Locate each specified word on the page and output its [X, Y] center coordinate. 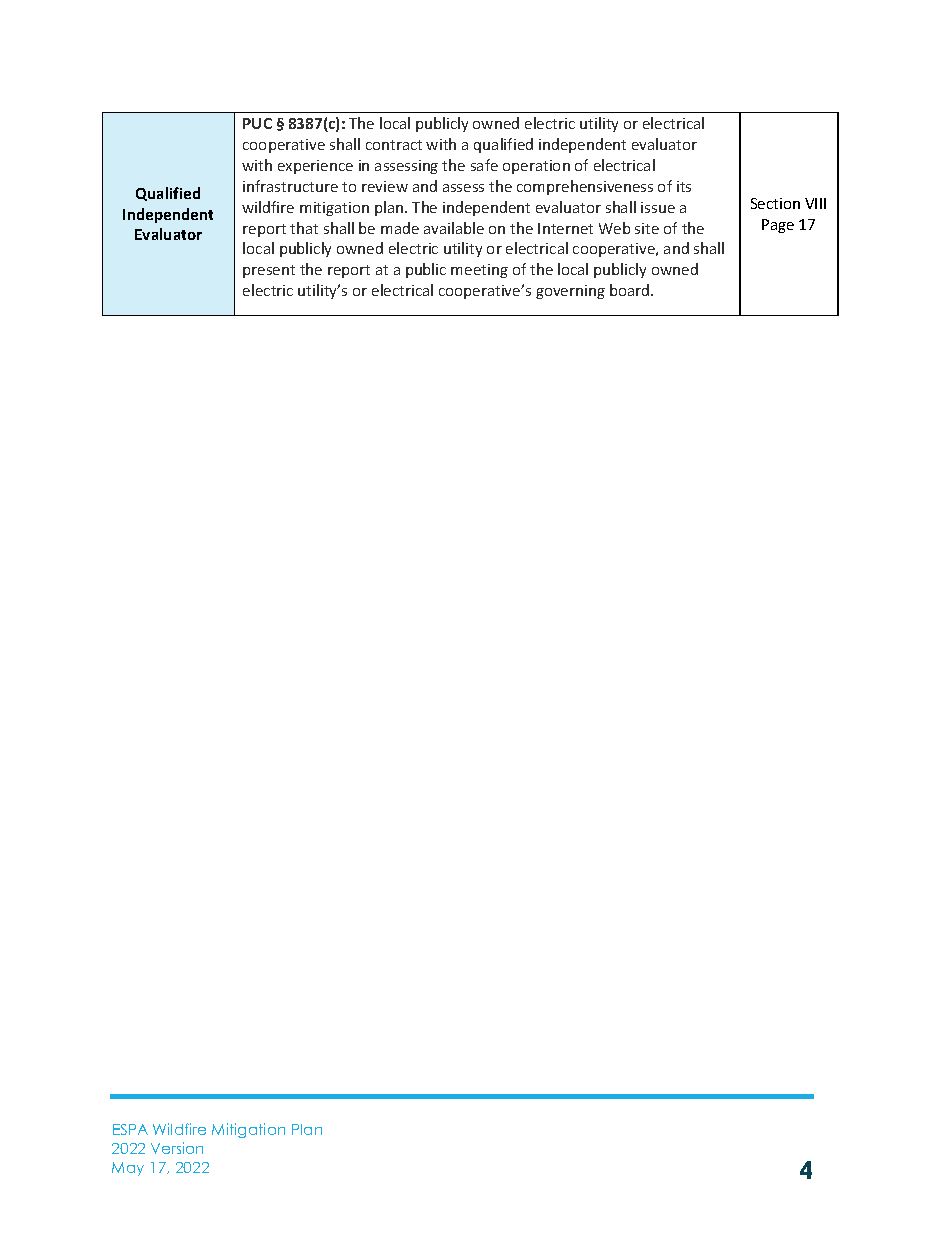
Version [177, 1148]
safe [484, 165]
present [269, 271]
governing [570, 292]
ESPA [130, 1129]
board [631, 290]
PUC [257, 123]
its [684, 186]
